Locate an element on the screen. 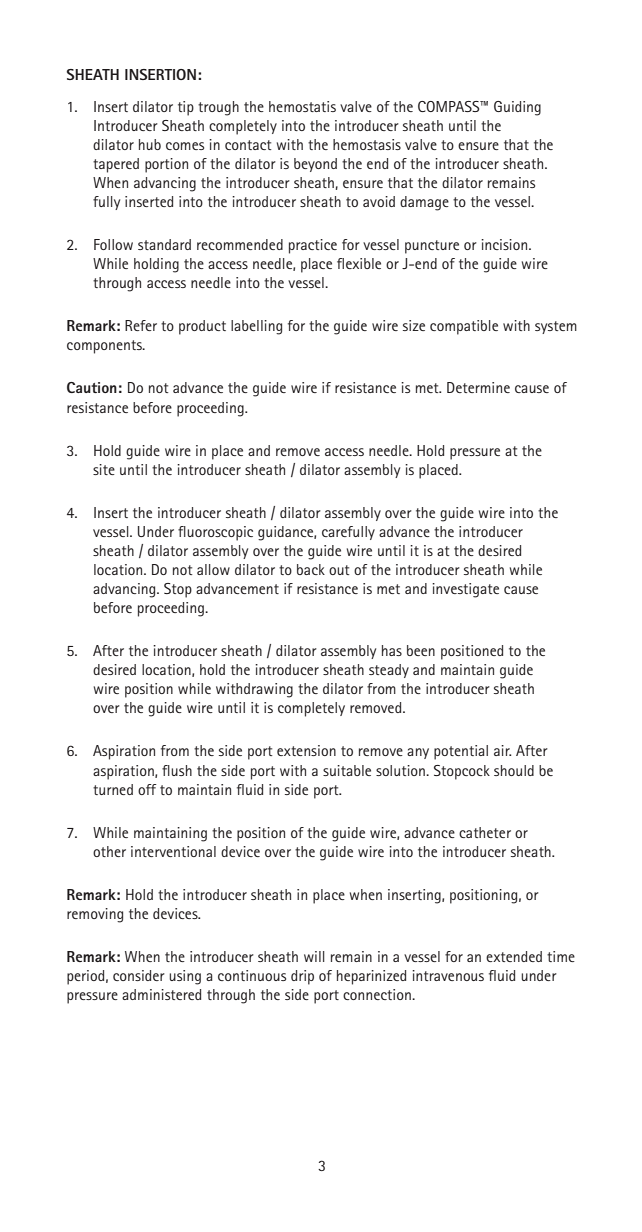 This screenshot has height=1232, width=642. beyond is located at coordinates (315, 165).
